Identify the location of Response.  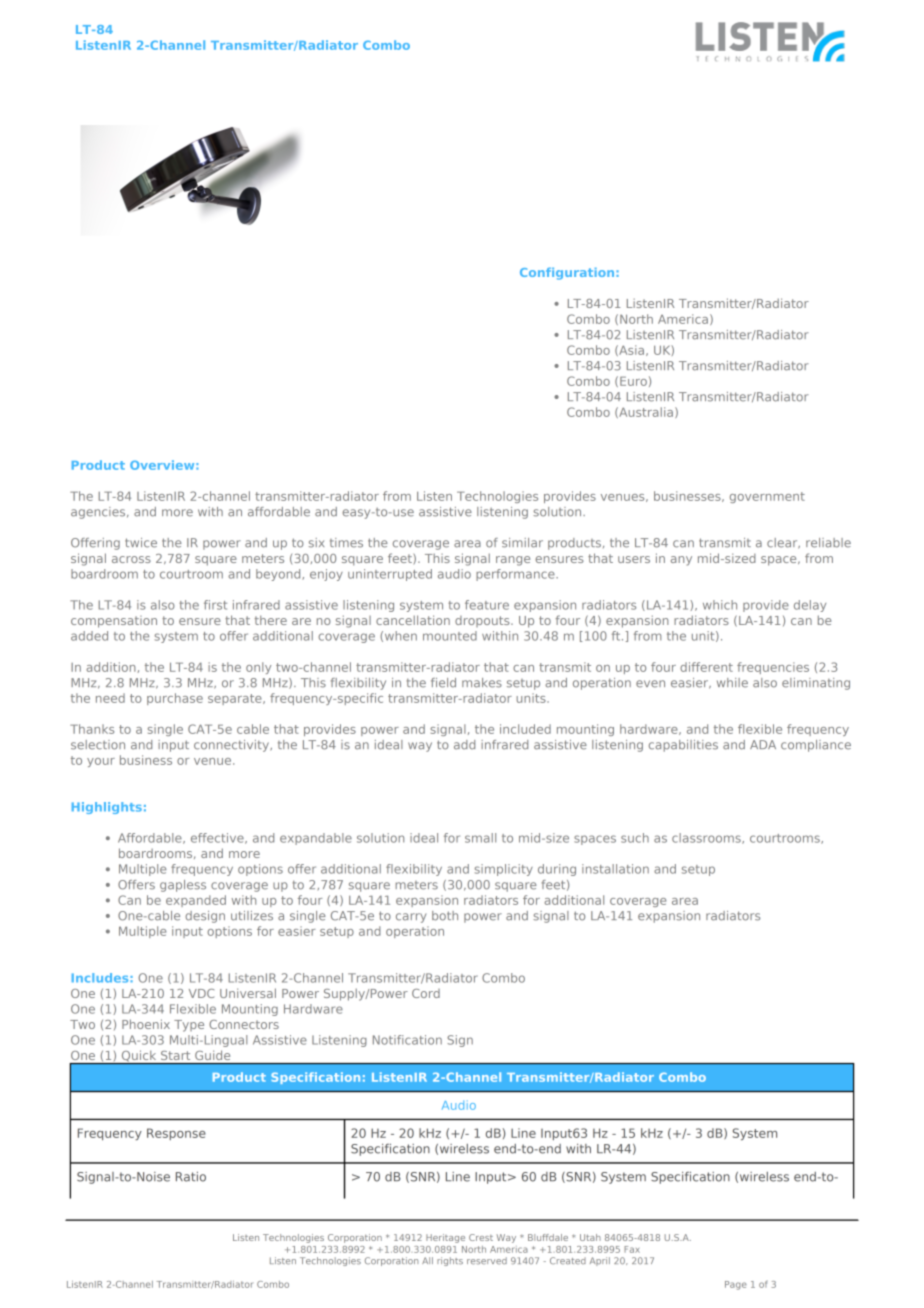
(176, 1134).
